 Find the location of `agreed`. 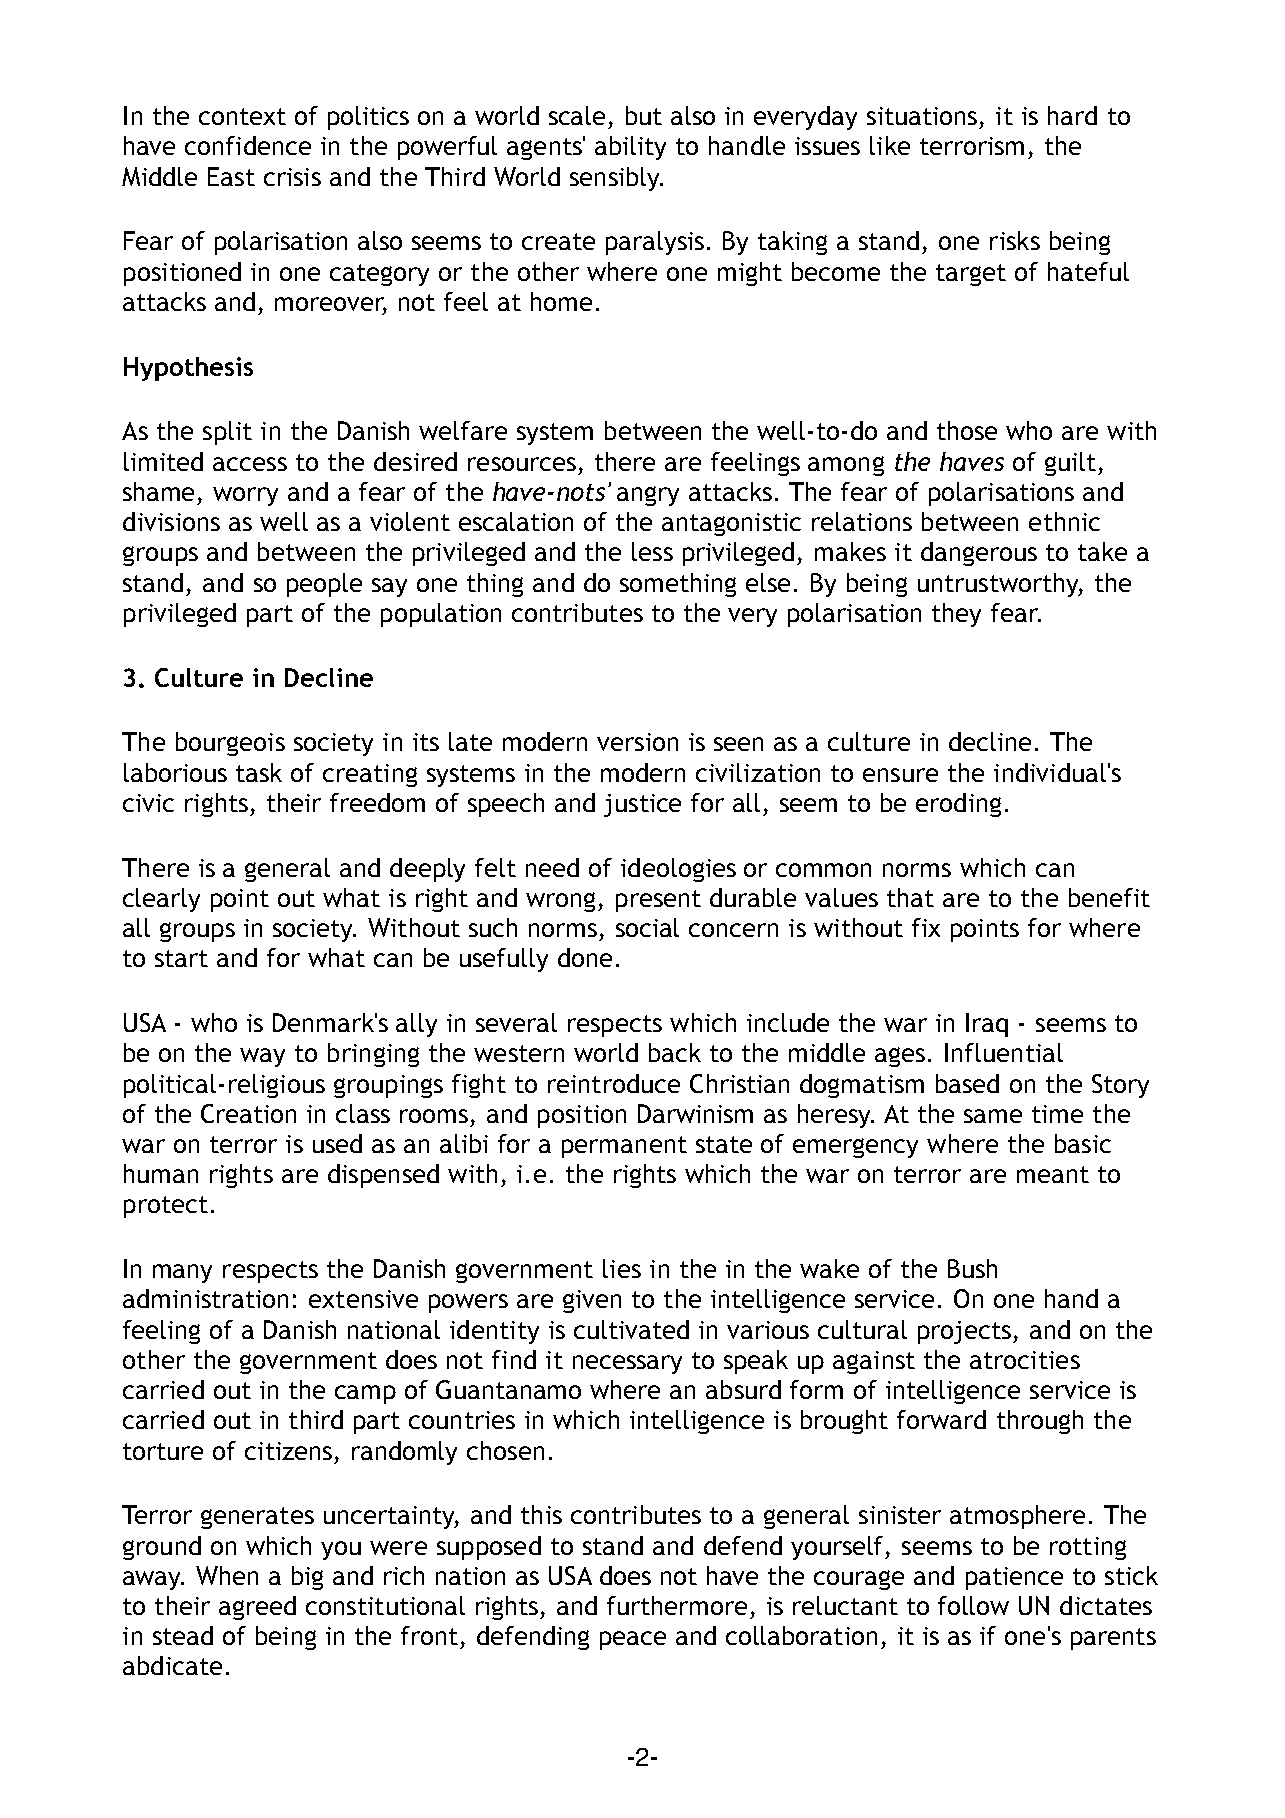

agreed is located at coordinates (257, 1608).
